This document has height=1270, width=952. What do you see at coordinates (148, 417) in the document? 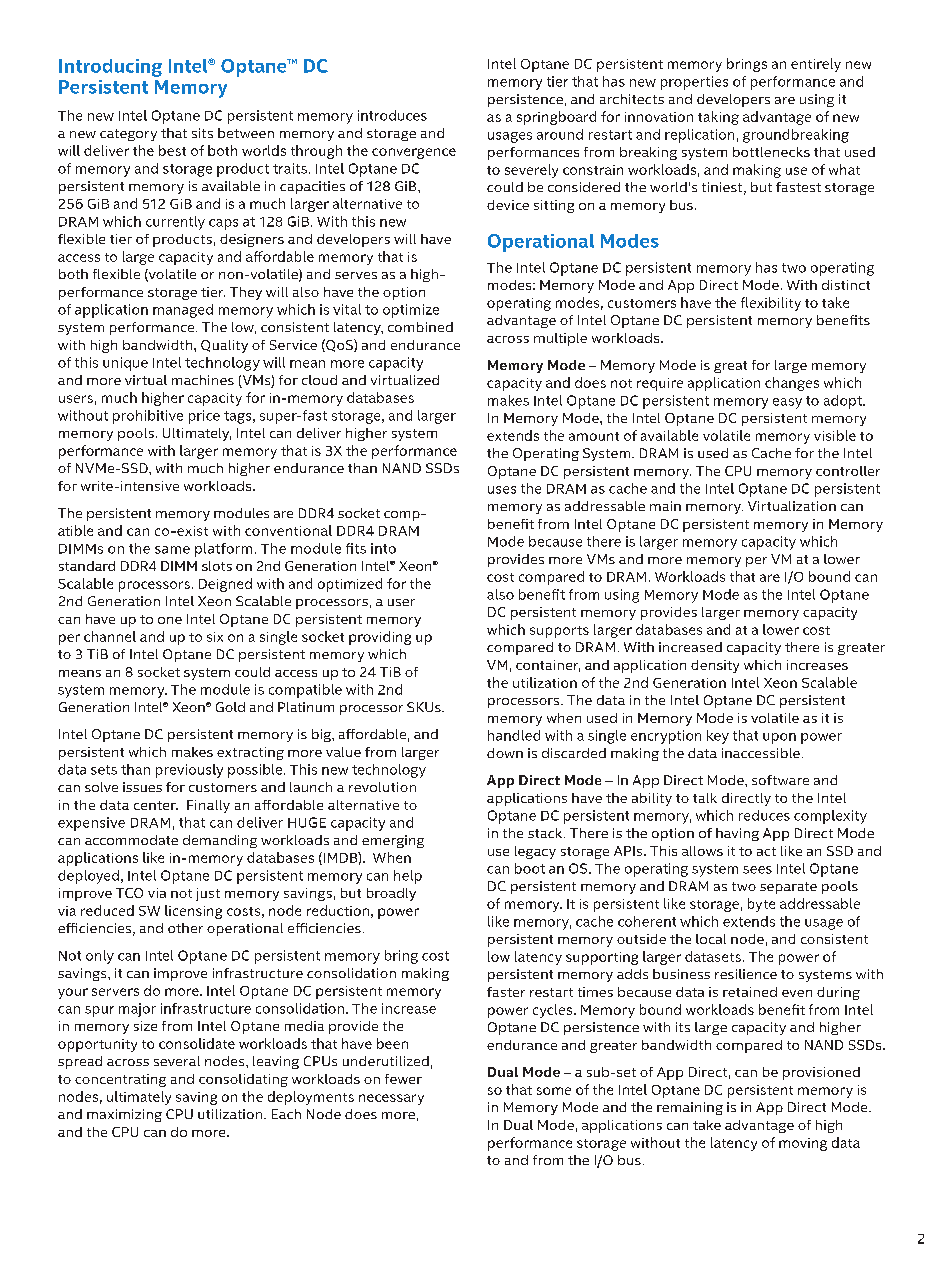
I see `prohibitive` at bounding box center [148, 417].
